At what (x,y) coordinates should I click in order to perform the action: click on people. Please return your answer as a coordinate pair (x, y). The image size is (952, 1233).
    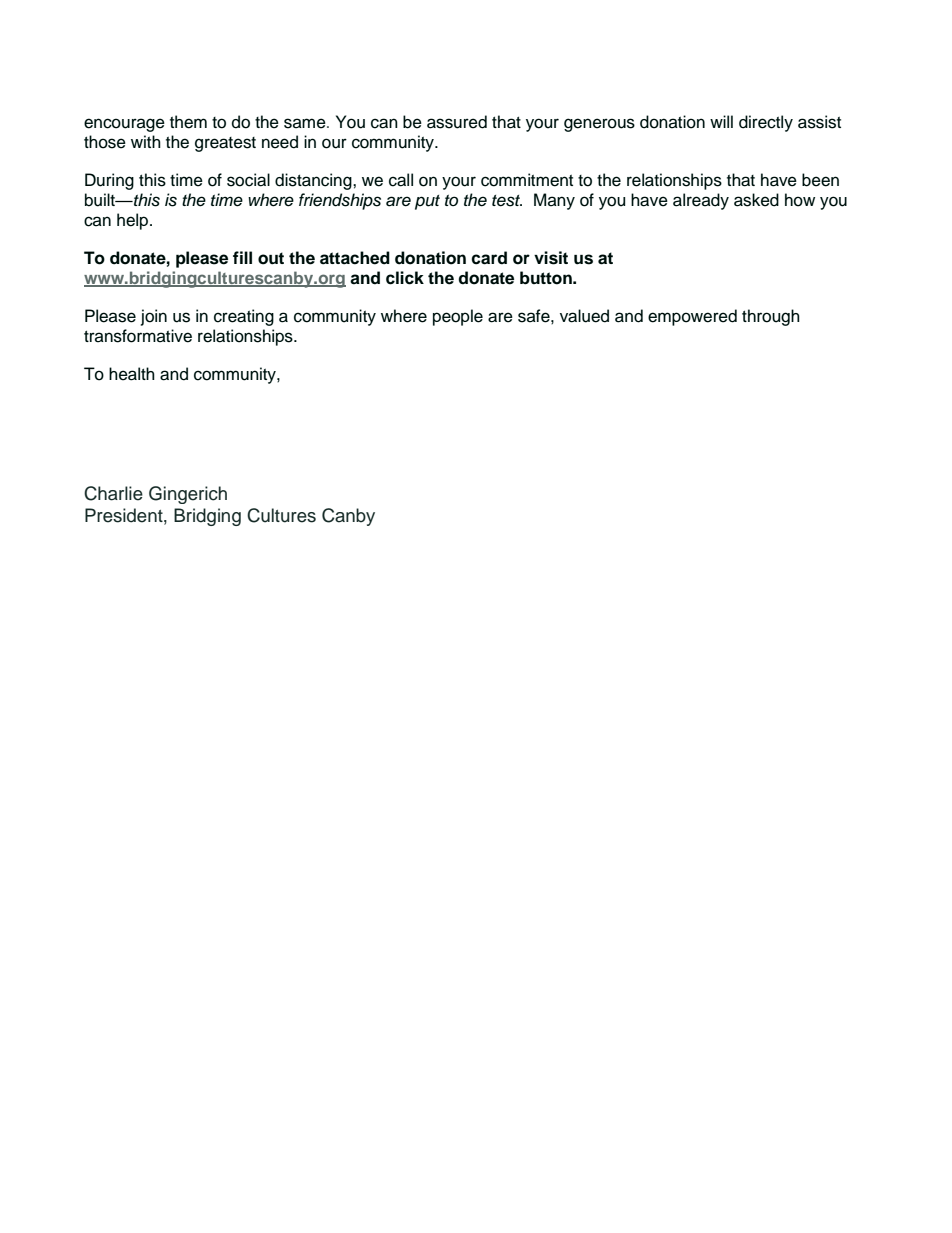
    Looking at the image, I should click on (458, 317).
